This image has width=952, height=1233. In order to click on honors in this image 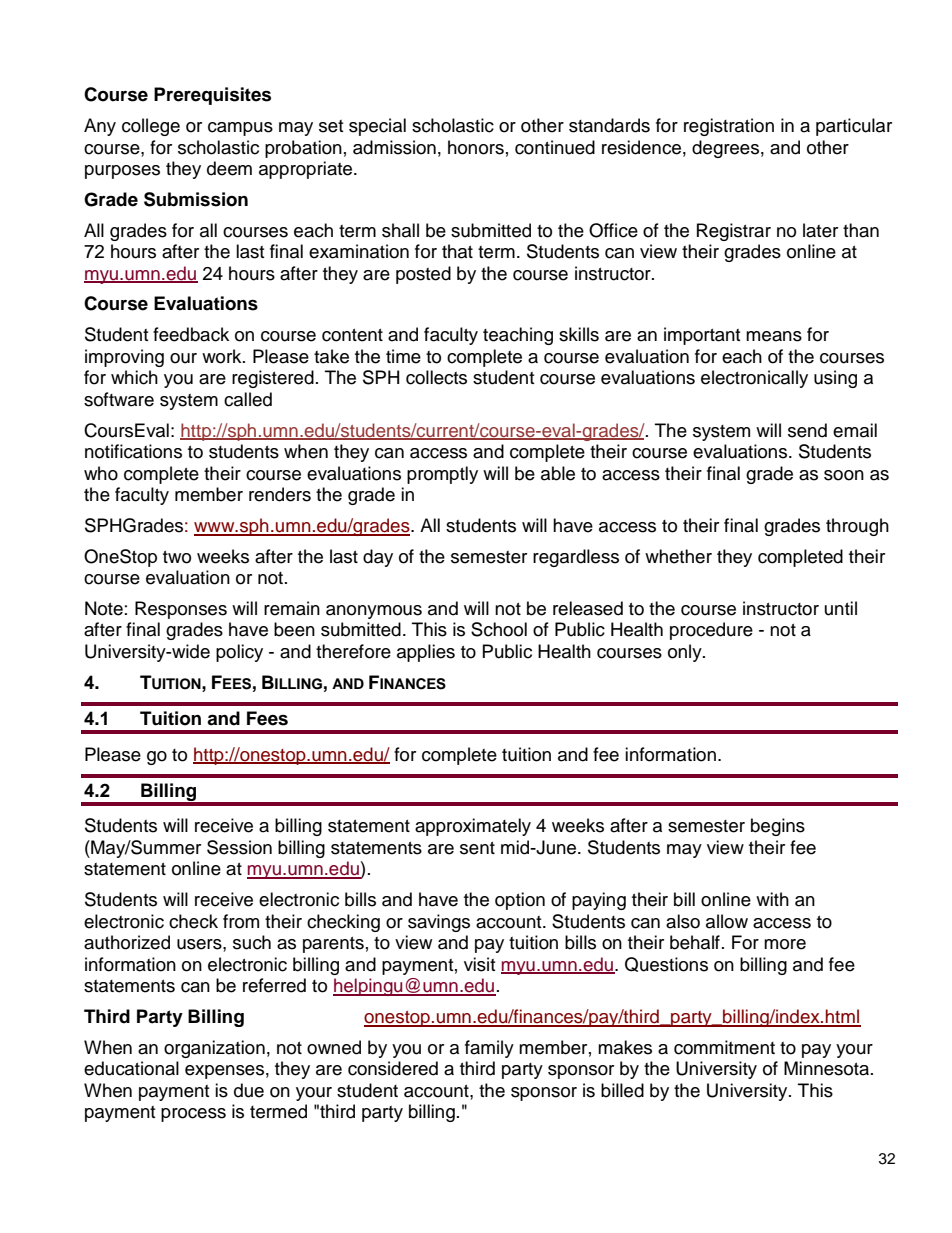, I will do `click(476, 147)`.
